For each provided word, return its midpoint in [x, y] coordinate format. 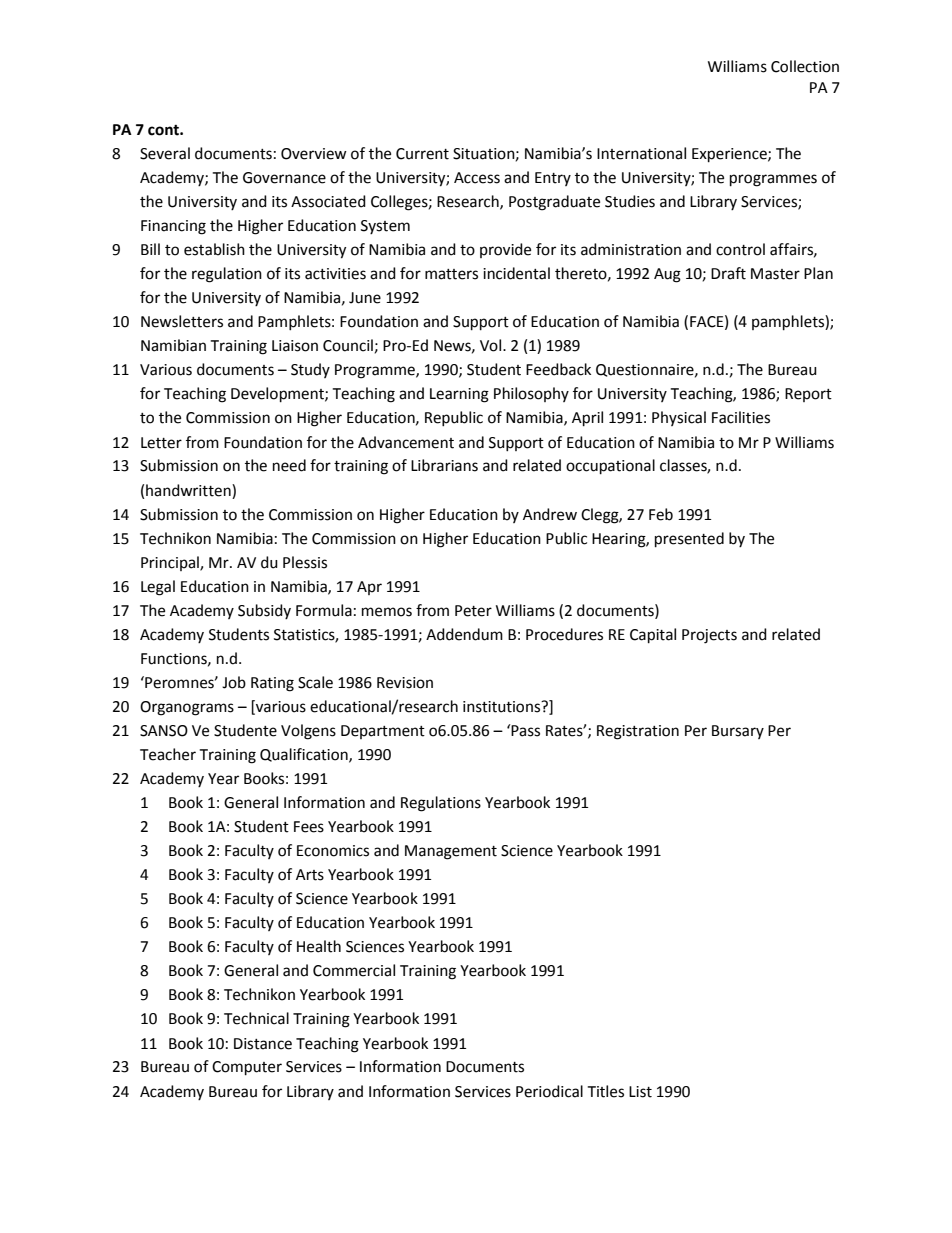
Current [422, 154]
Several [165, 153]
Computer [247, 1068]
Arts [310, 875]
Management [451, 852]
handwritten [189, 490]
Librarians [444, 465]
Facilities [741, 417]
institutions [503, 707]
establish [214, 249]
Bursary [738, 732]
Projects [709, 636]
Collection [805, 66]
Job [234, 682]
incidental [516, 273]
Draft [728, 273]
